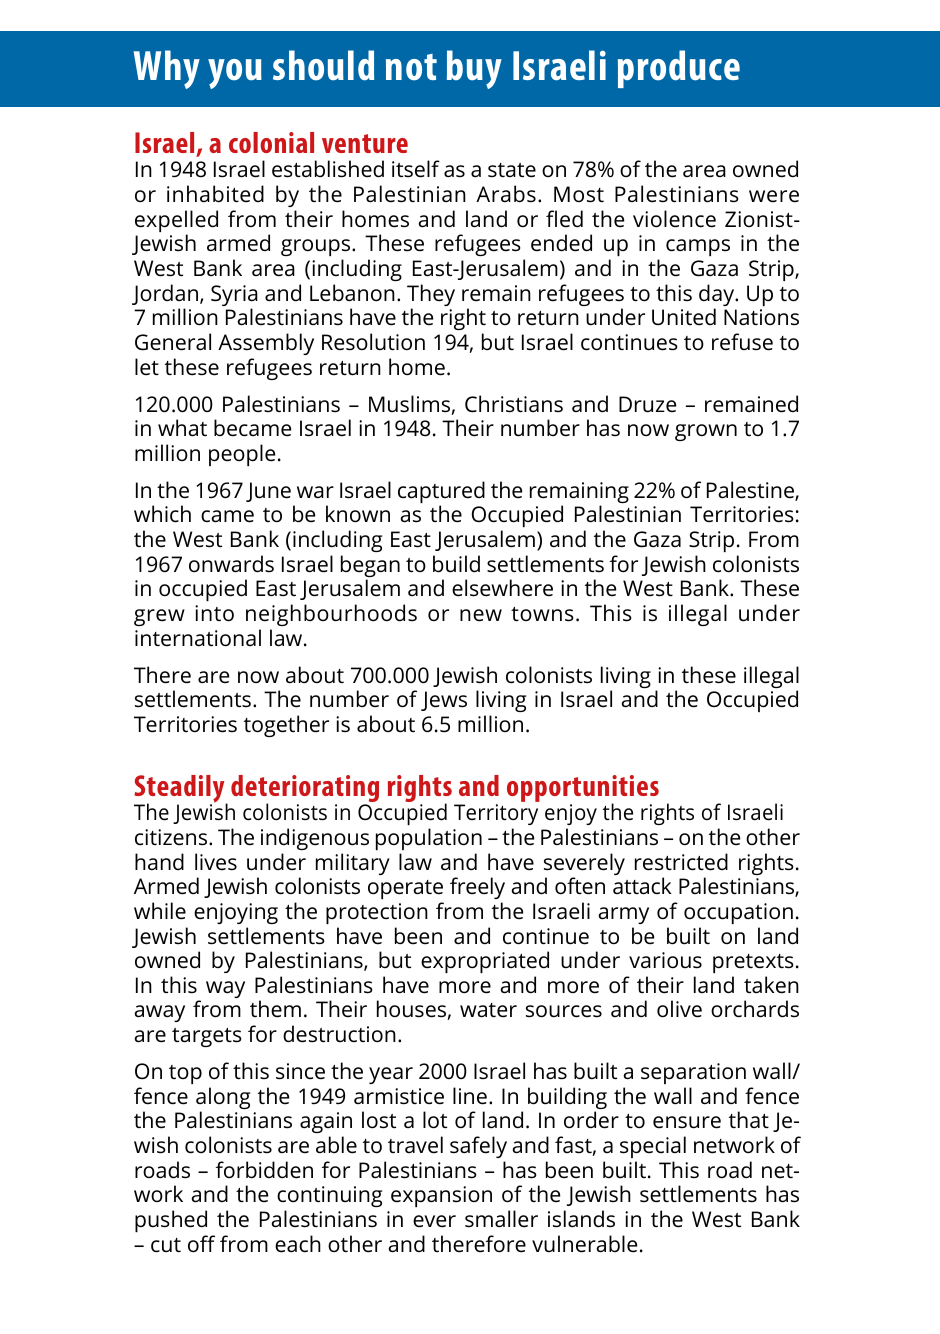 The width and height of the image is (940, 1334). I want to click on buy, so click(474, 69).
